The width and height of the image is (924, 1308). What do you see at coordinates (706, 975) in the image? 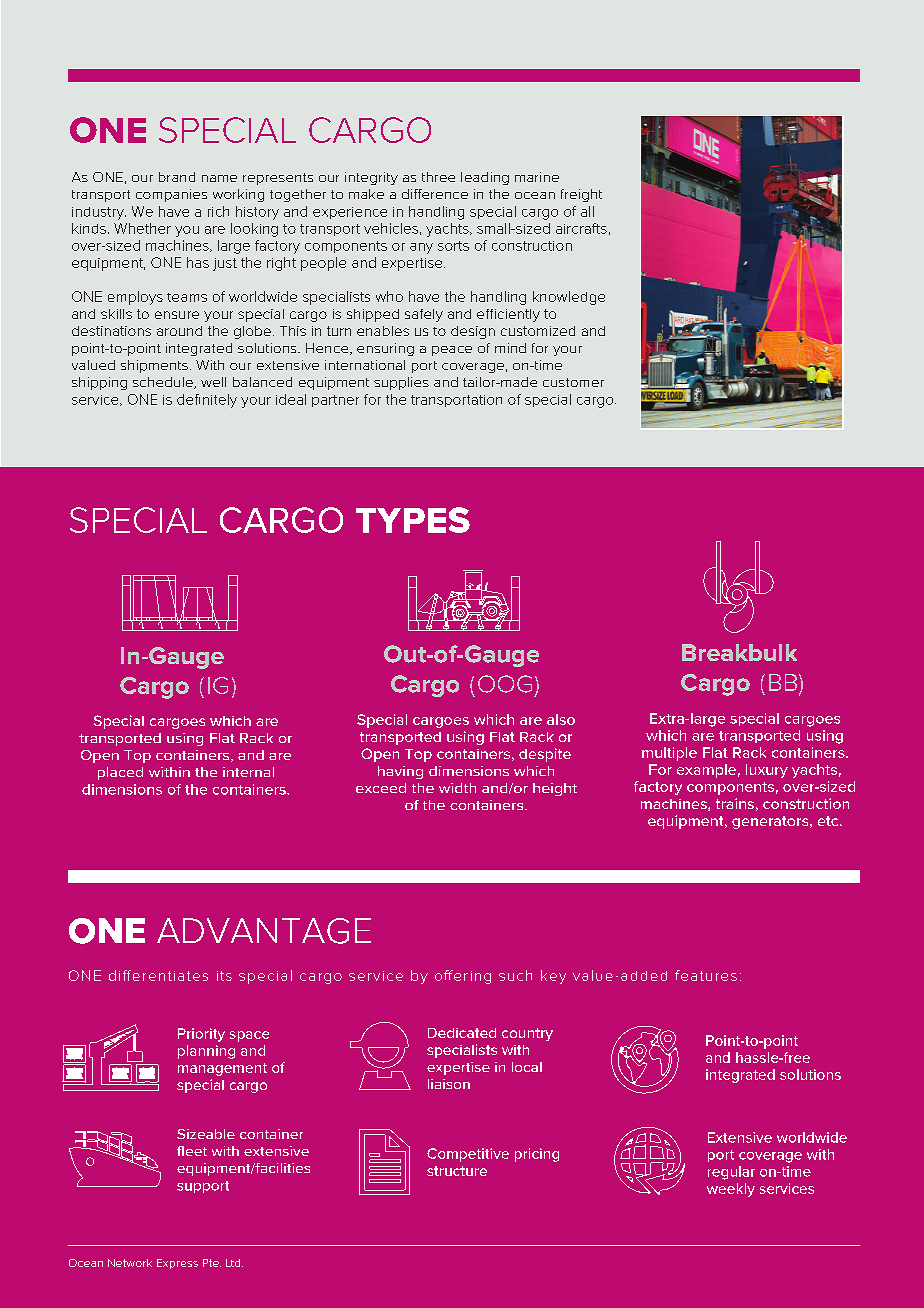
I see `features` at bounding box center [706, 975].
